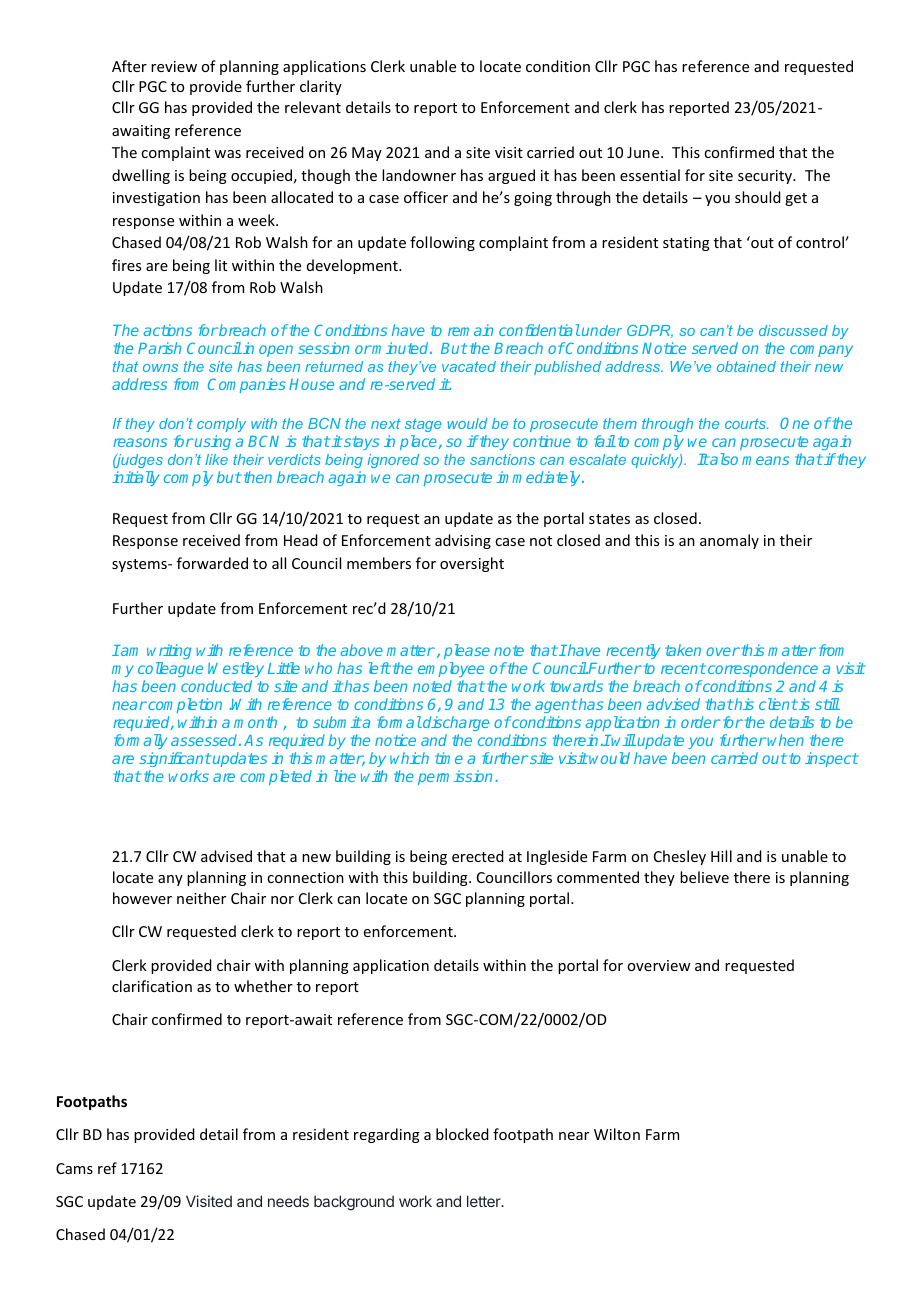 The height and width of the page is (1307, 924). What do you see at coordinates (478, 856) in the page?
I see `erected` at bounding box center [478, 856].
